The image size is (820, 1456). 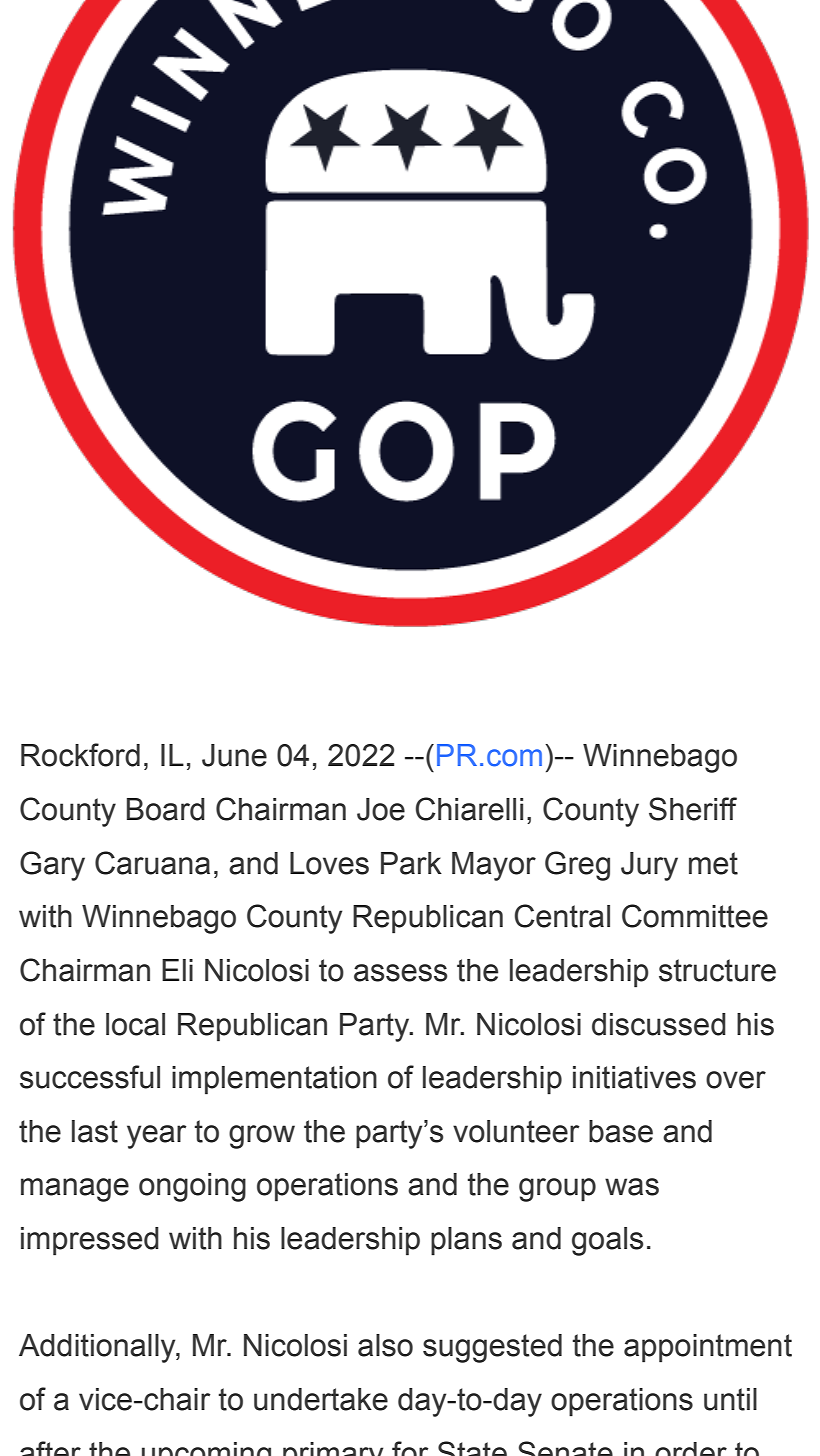 I want to click on Rockford, so click(x=80, y=755).
